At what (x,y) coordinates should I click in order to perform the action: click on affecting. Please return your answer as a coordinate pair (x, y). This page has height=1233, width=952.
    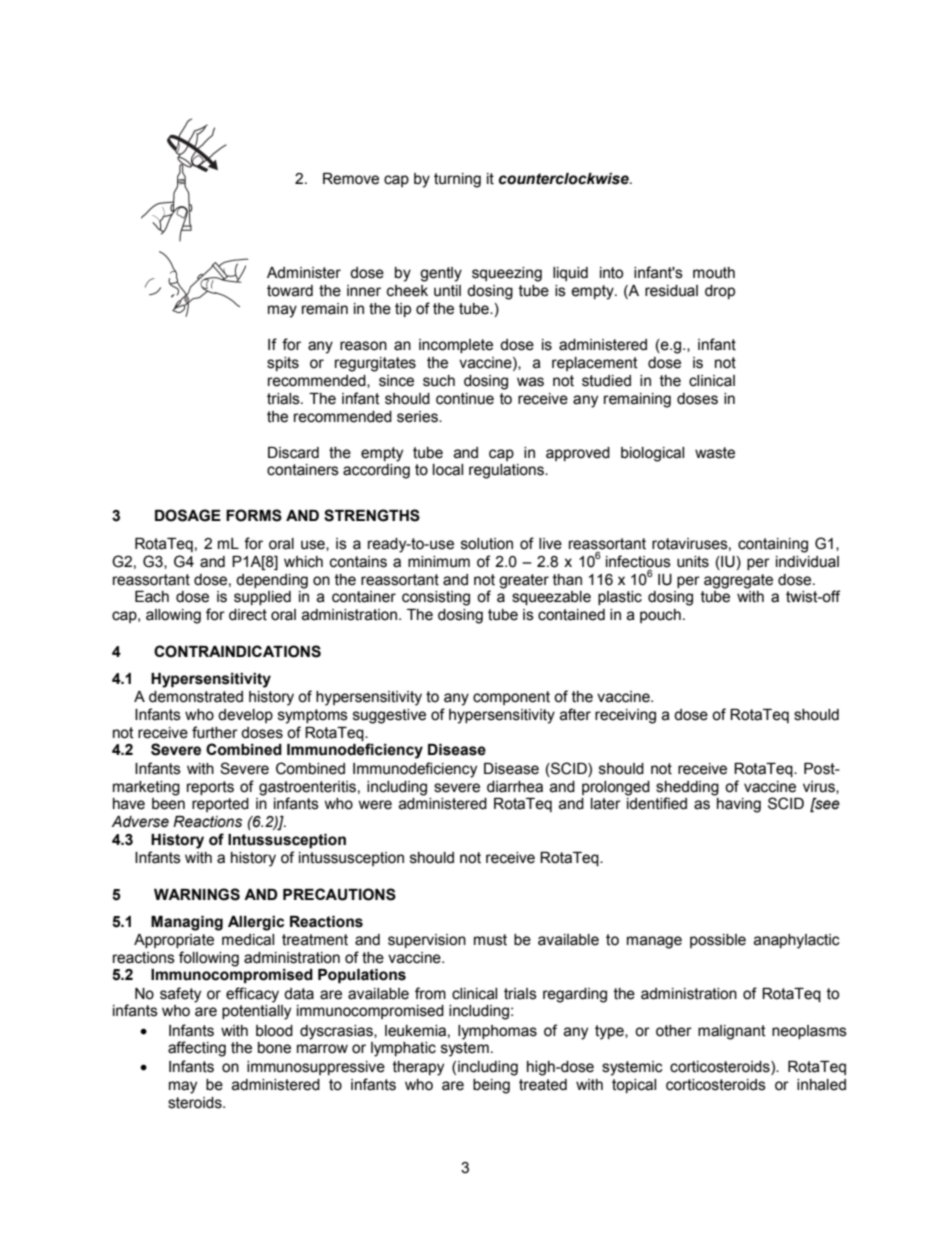
    Looking at the image, I should click on (197, 1049).
